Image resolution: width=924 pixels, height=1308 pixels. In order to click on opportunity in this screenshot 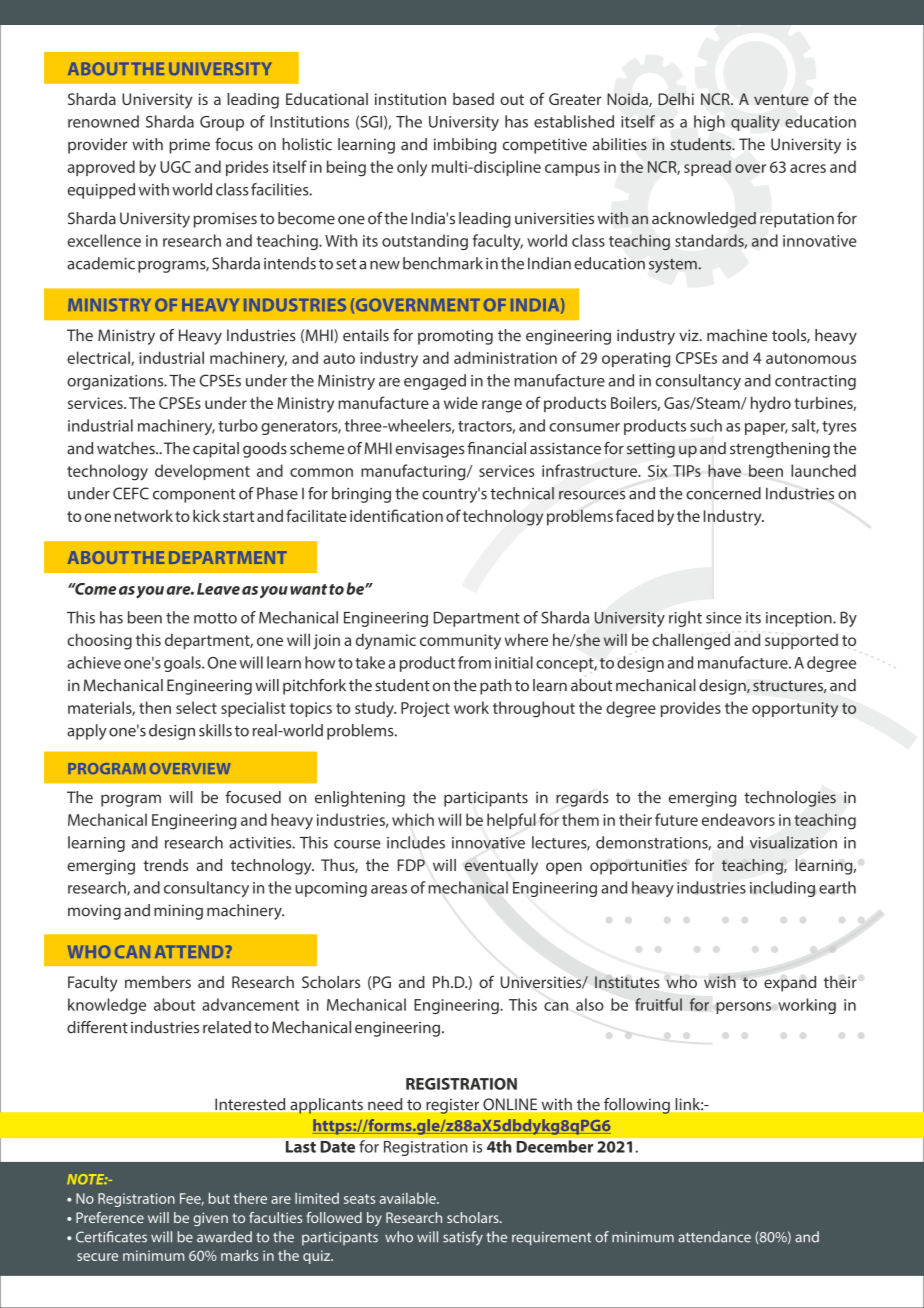, I will do `click(795, 710)`.
